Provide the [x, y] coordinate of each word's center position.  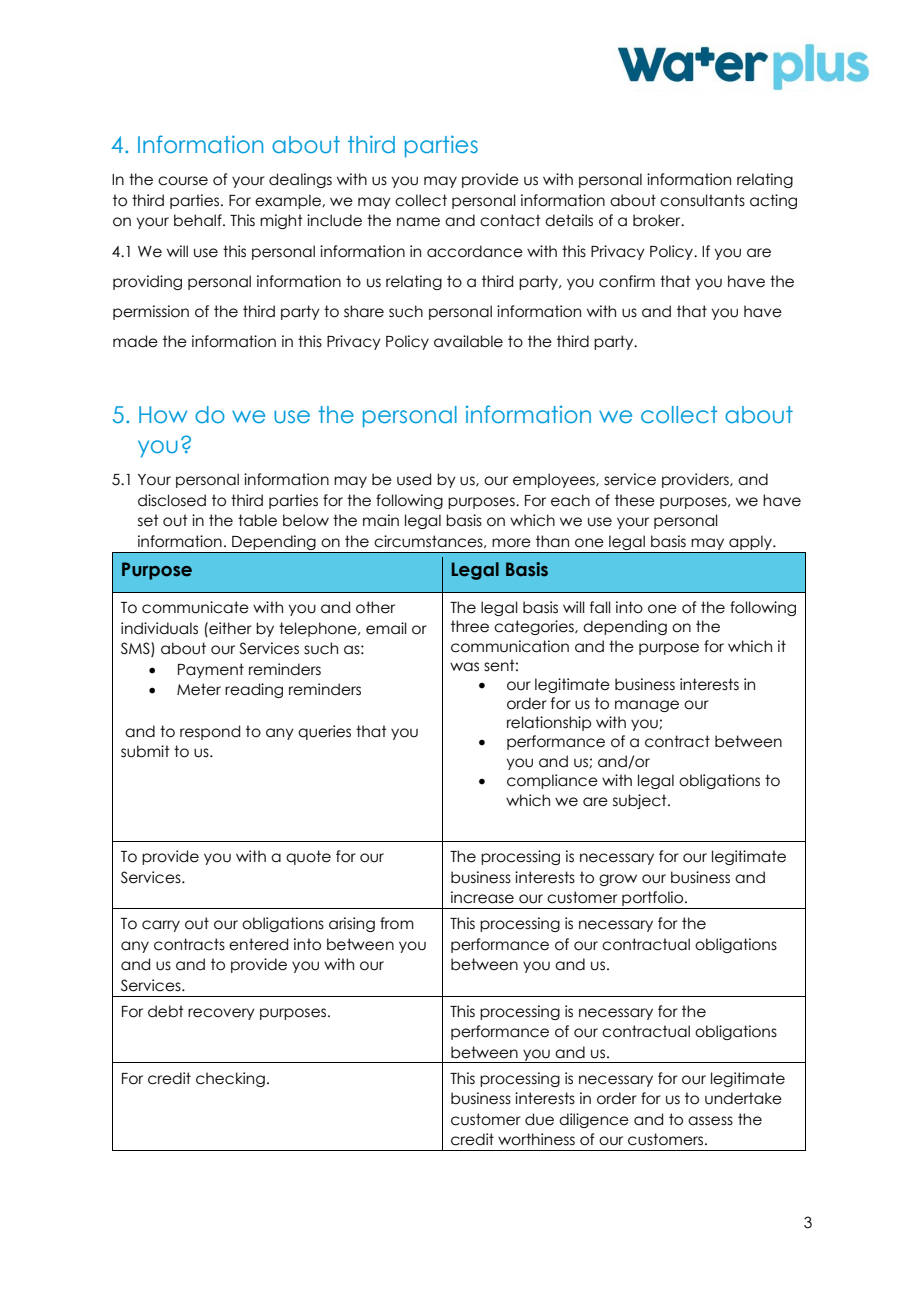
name [418, 222]
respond [210, 732]
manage [647, 706]
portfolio [653, 900]
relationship [549, 723]
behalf [199, 220]
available [468, 341]
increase [482, 897]
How [163, 414]
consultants [702, 200]
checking [230, 1079]
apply [750, 544]
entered [258, 944]
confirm [627, 281]
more [511, 543]
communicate [195, 607]
